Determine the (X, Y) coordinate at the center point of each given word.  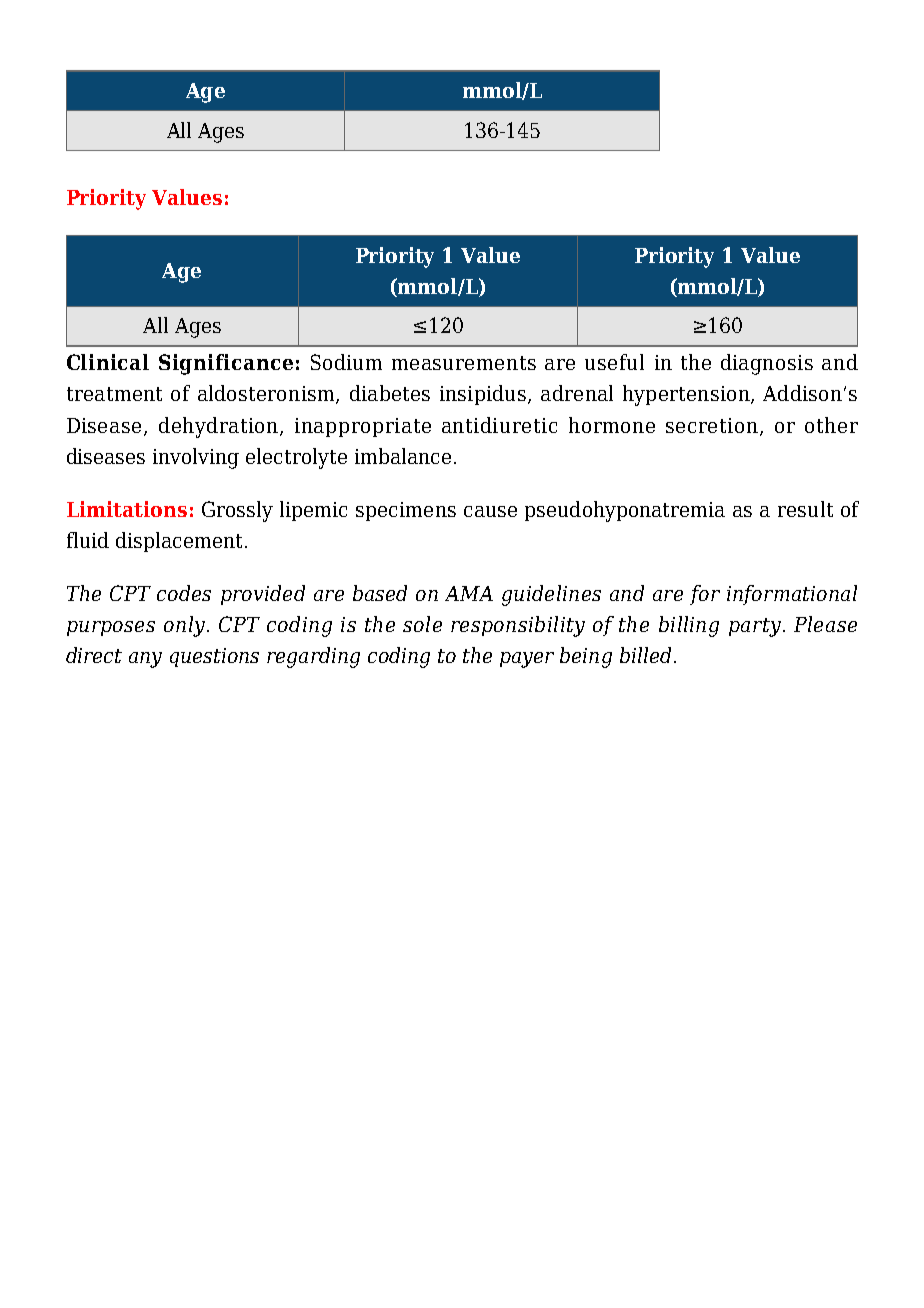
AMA (469, 593)
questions (214, 657)
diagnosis (767, 364)
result (805, 509)
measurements (464, 363)
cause (490, 511)
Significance (226, 364)
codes (184, 593)
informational (792, 595)
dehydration (220, 427)
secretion (712, 425)
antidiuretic (499, 425)
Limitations (127, 509)
